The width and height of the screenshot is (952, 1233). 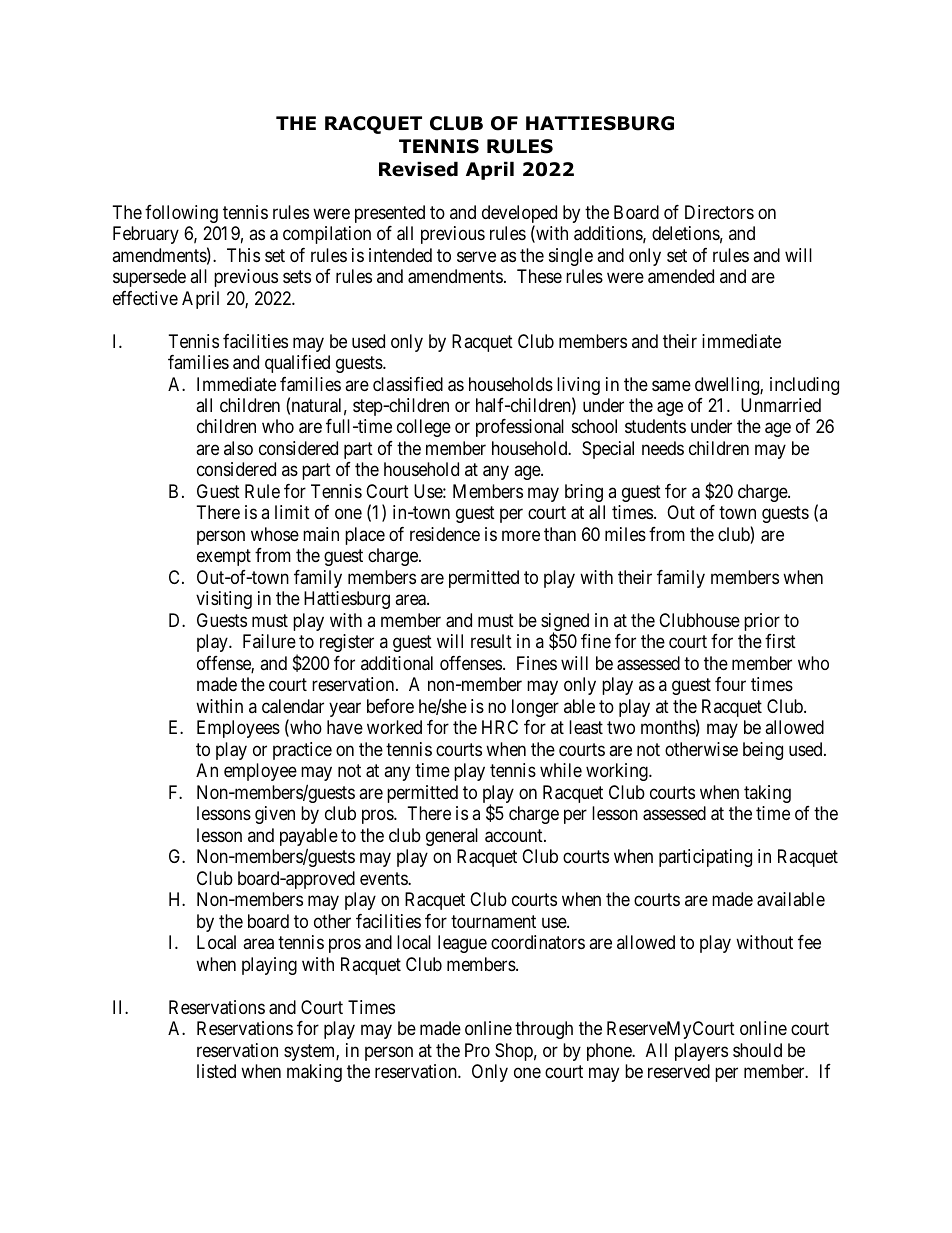 What do you see at coordinates (757, 1050) in the screenshot?
I see `should` at bounding box center [757, 1050].
